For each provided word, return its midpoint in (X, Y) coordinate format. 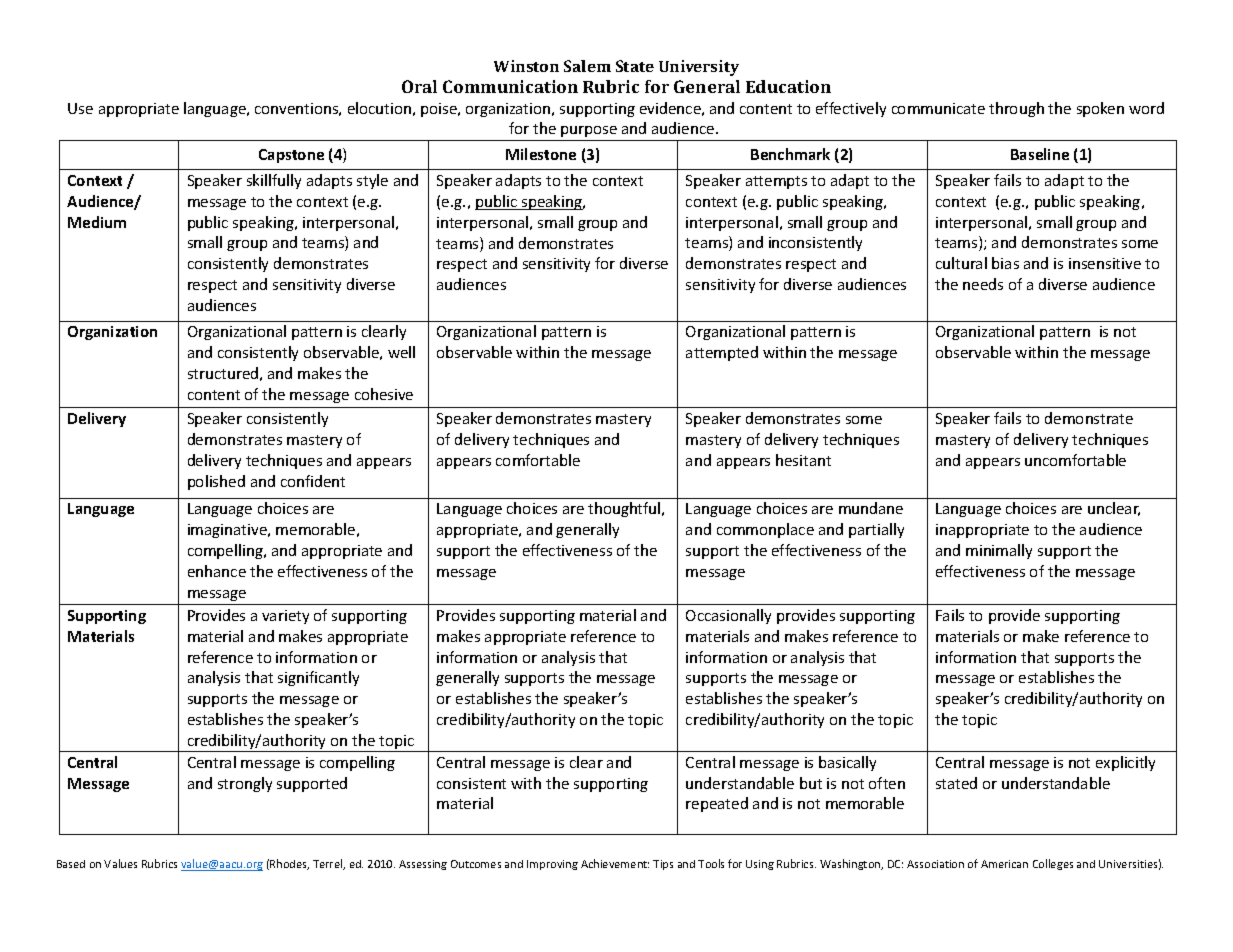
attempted (722, 353)
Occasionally (728, 616)
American (1004, 864)
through (1016, 109)
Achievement (615, 863)
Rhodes (289, 864)
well (401, 352)
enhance (217, 571)
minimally (999, 551)
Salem (587, 66)
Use (80, 108)
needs (983, 284)
